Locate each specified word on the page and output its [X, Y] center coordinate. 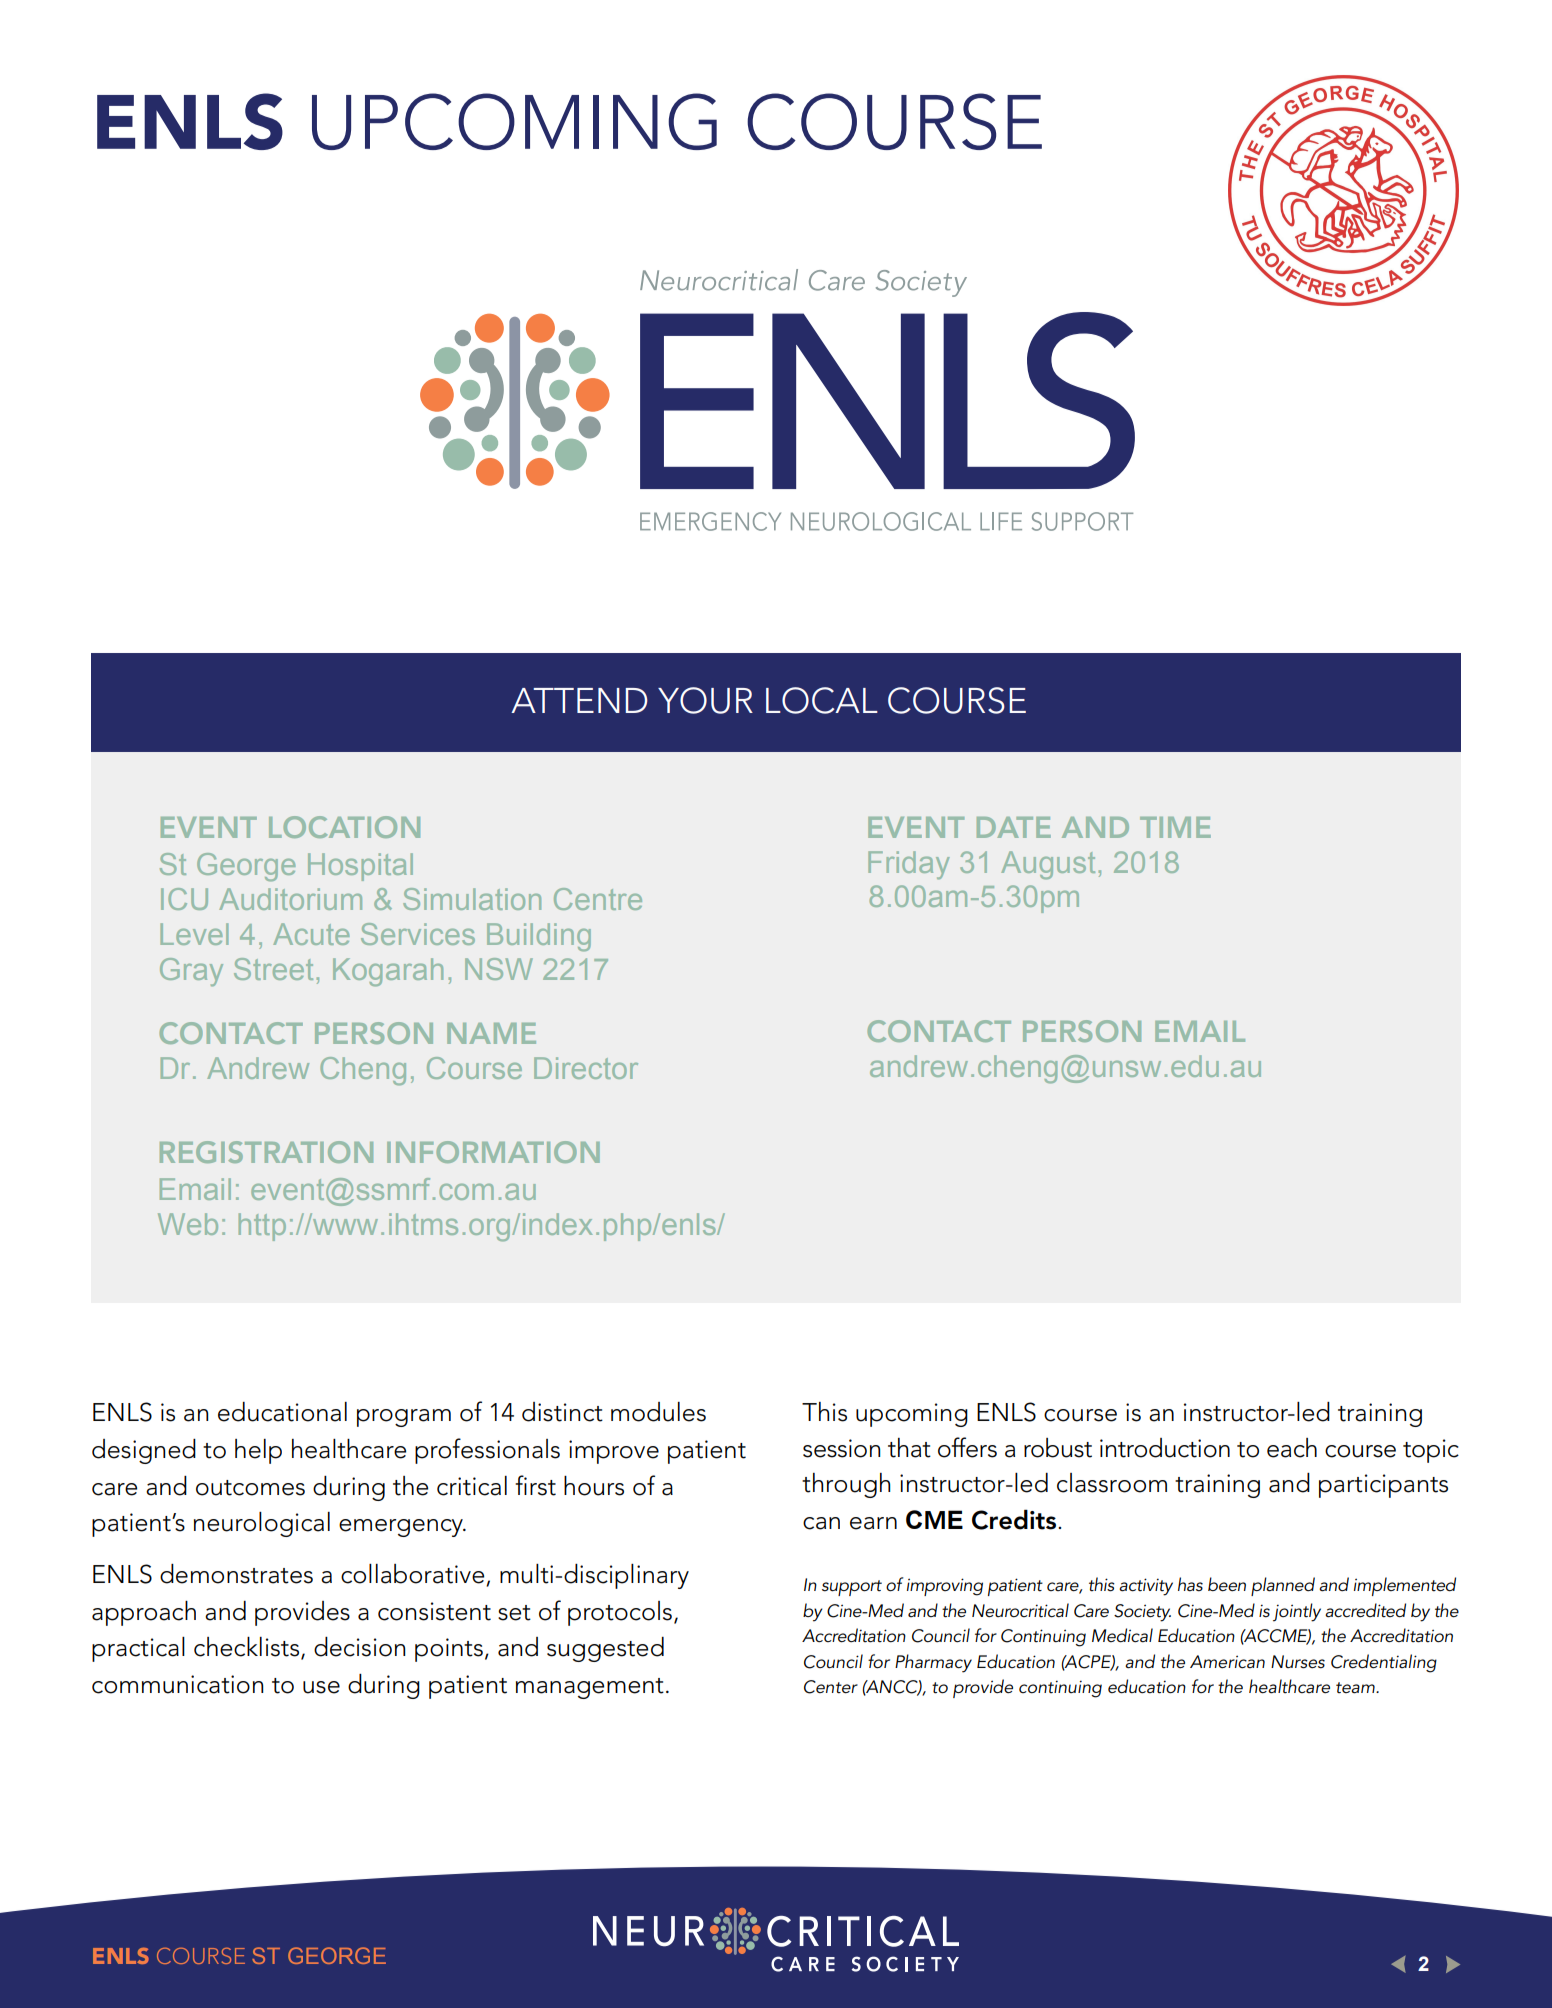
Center [831, 1687]
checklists [248, 1648]
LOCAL [822, 700]
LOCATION [344, 827]
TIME [1175, 827]
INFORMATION [493, 1152]
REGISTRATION [266, 1152]
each [1292, 1448]
